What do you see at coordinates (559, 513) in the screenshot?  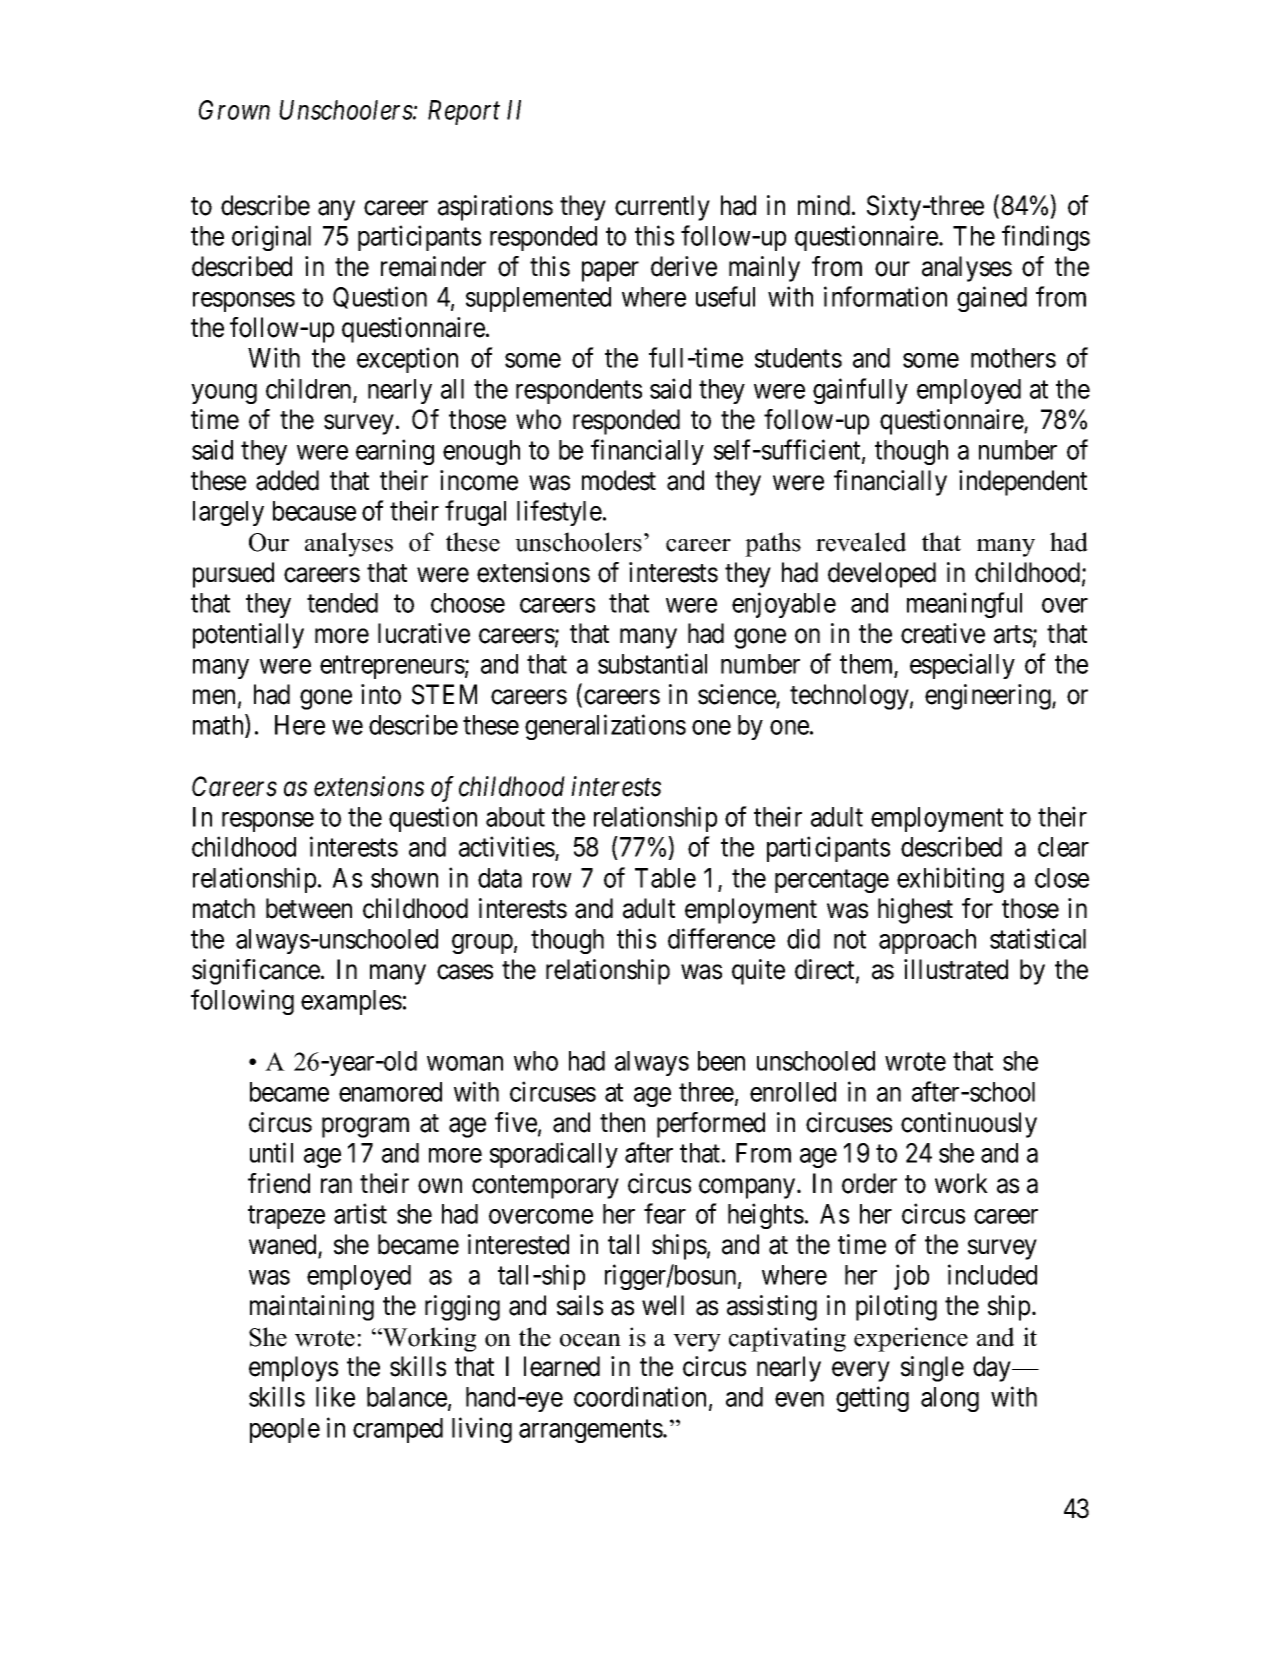 I see `lifestyle` at bounding box center [559, 513].
